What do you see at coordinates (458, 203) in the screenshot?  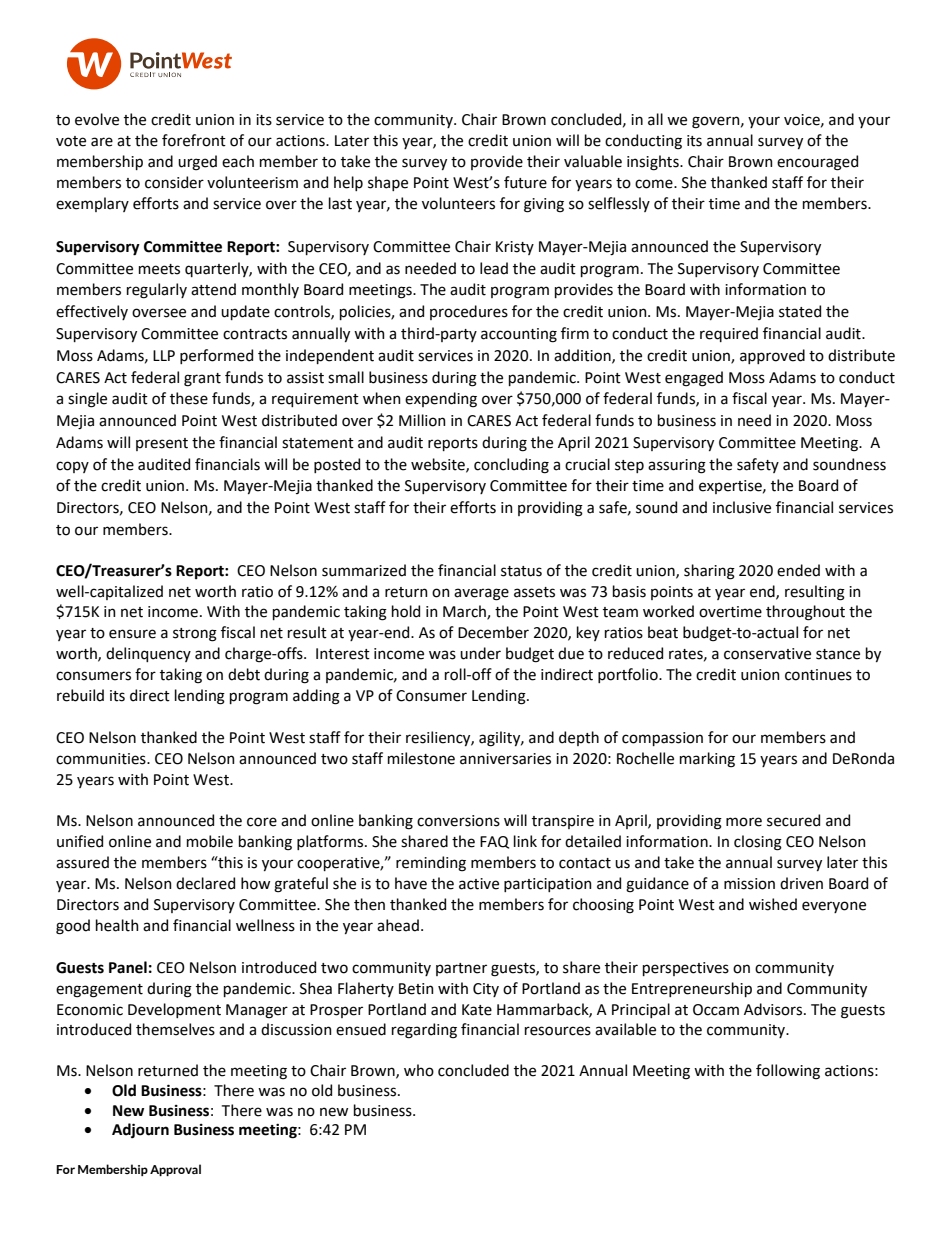 I see `volunteers` at bounding box center [458, 203].
